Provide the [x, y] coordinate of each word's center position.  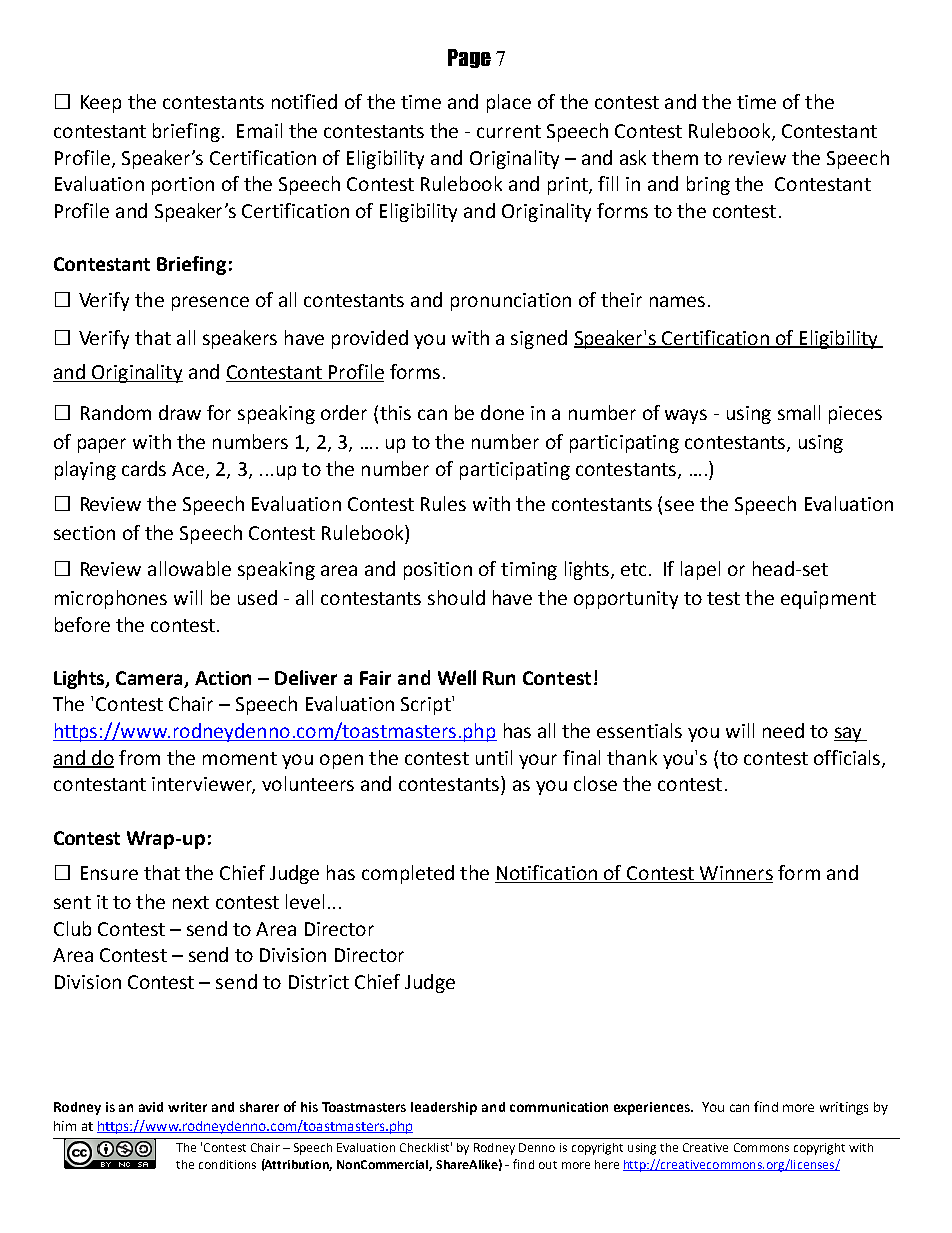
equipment [828, 600]
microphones [111, 599]
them [675, 157]
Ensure [109, 873]
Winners [735, 874]
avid [151, 1107]
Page [469, 58]
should [456, 597]
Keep [101, 104]
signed [539, 339]
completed [408, 874]
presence [210, 303]
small [799, 412]
